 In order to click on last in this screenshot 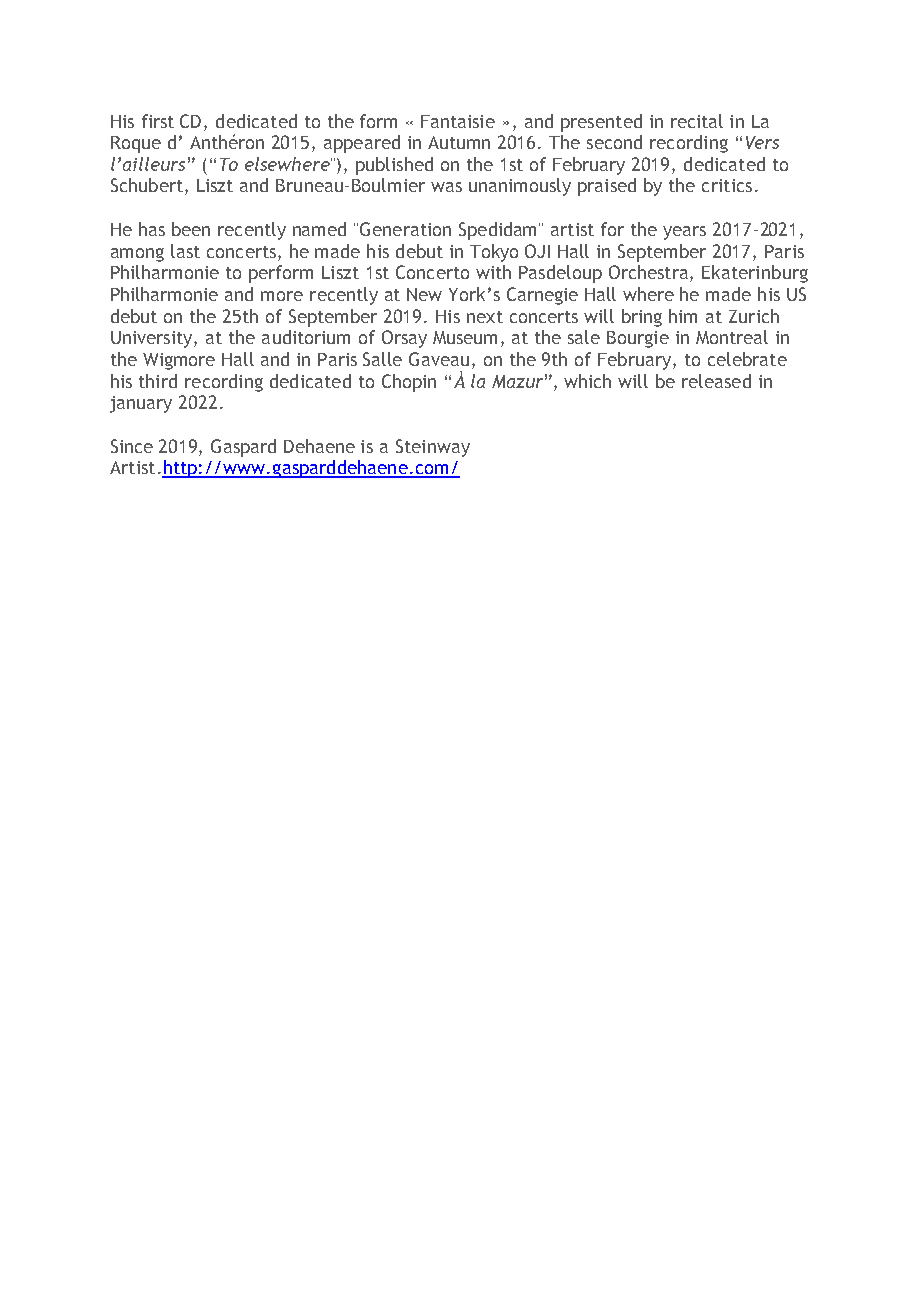, I will do `click(185, 251)`.
